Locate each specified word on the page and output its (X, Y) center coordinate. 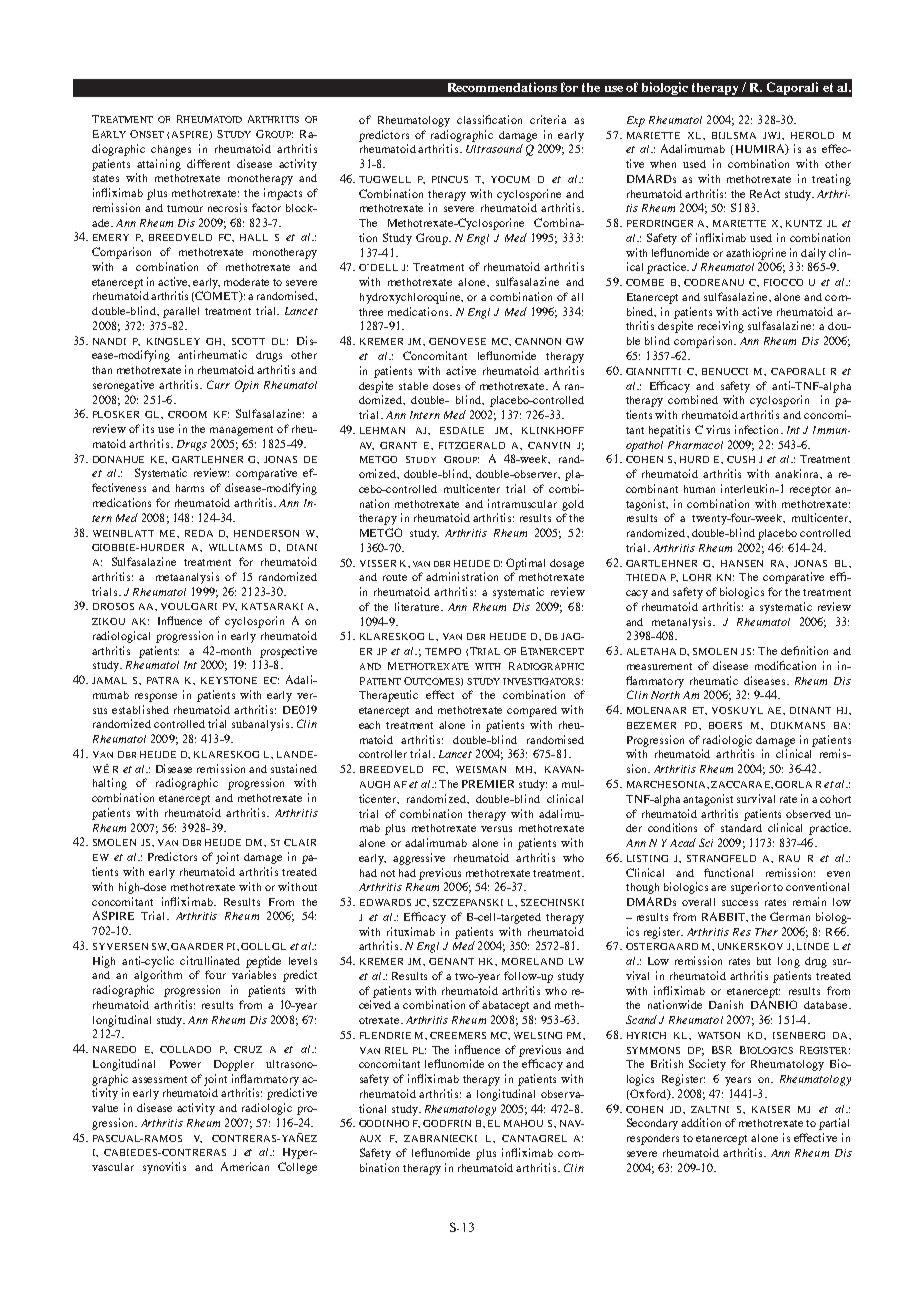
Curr (218, 384)
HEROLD (812, 135)
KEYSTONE (229, 680)
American (245, 1166)
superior (751, 888)
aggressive (419, 859)
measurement (659, 666)
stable (413, 386)
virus (718, 429)
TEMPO (443, 651)
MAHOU (523, 1123)
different (208, 163)
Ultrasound (494, 148)
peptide (263, 962)
